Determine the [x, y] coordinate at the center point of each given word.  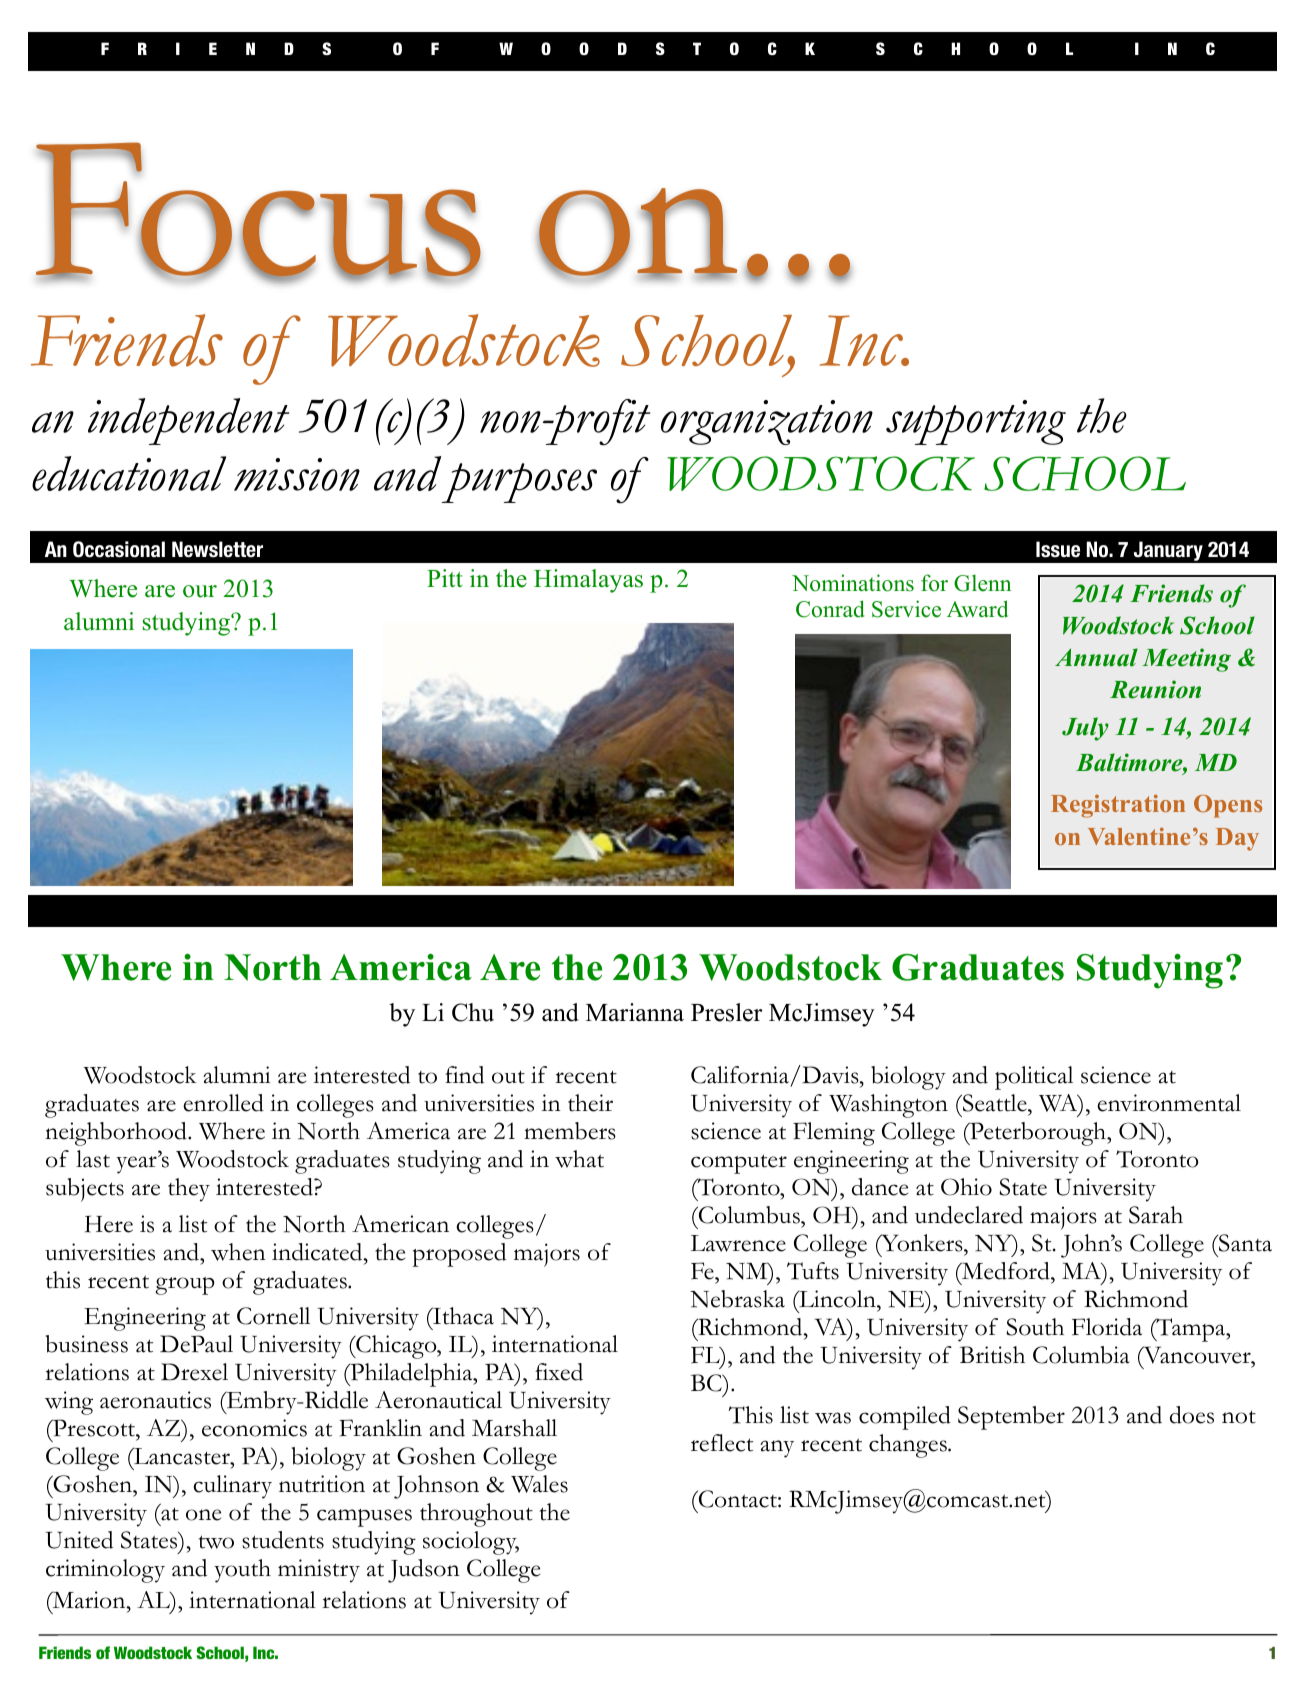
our [200, 591]
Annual [1096, 657]
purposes [519, 483]
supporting [976, 422]
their [590, 1103]
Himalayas [588, 581]
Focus [258, 210]
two [216, 1542]
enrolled [223, 1103]
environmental [1169, 1103]
